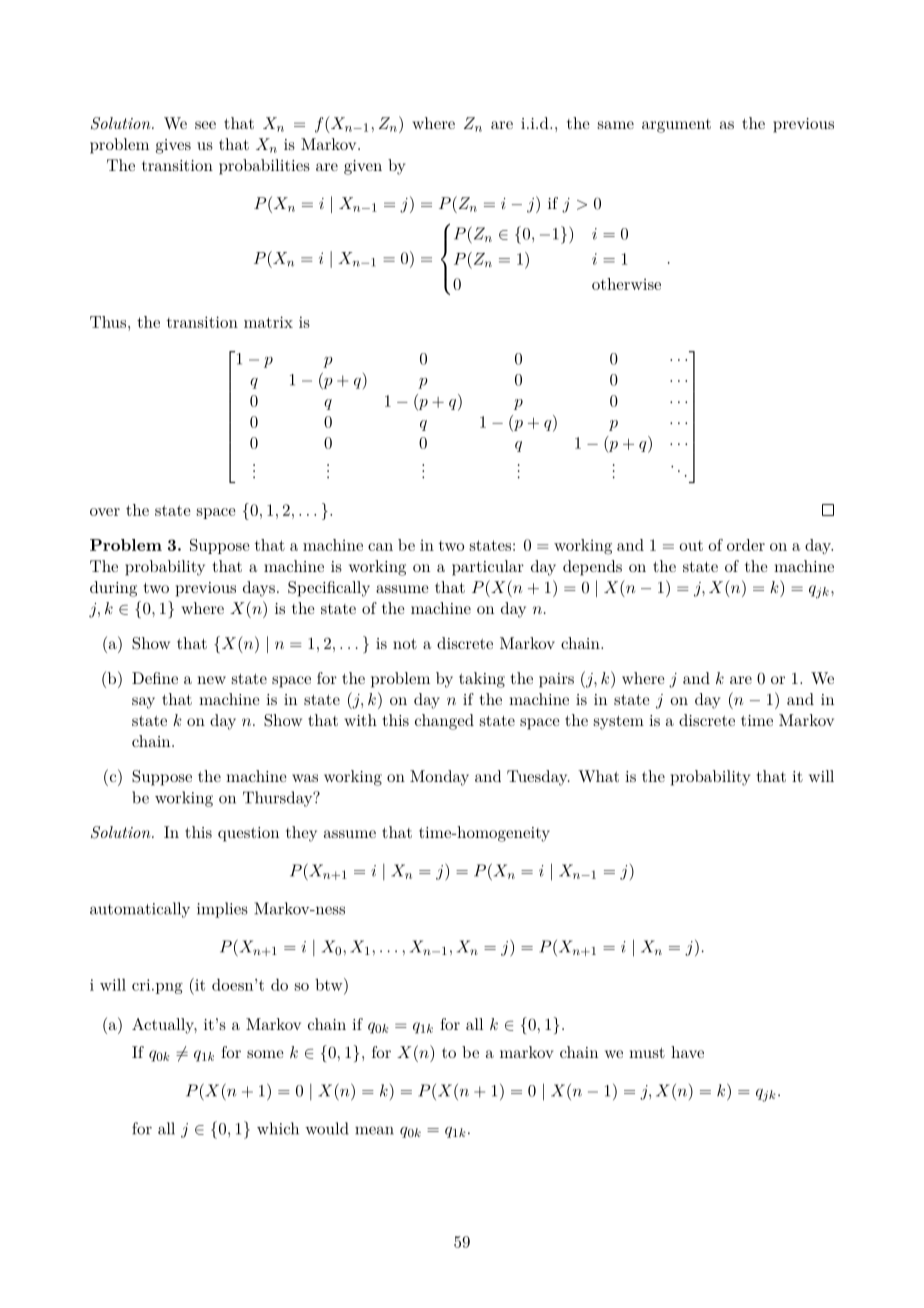  I want to click on otherwise, so click(626, 284).
